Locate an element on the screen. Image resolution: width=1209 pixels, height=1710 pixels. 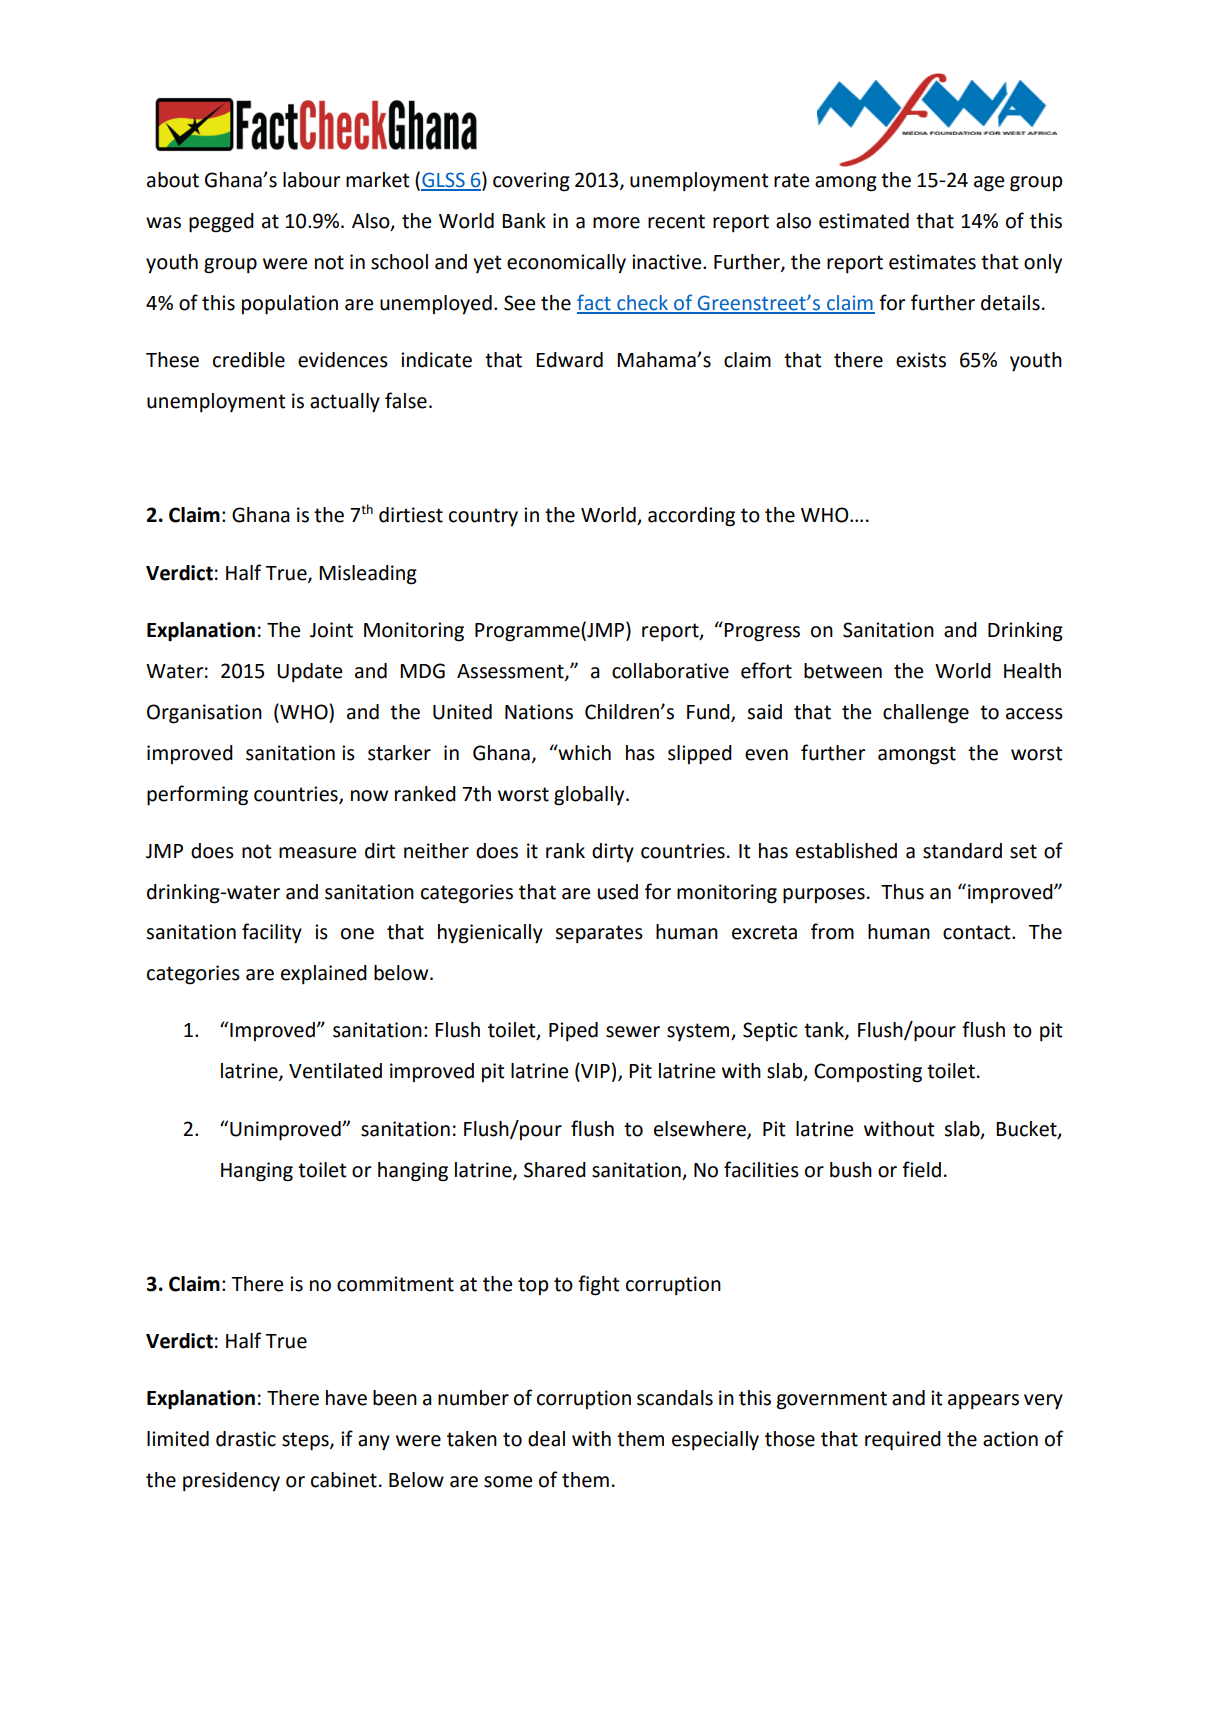
Health is located at coordinates (1032, 671).
